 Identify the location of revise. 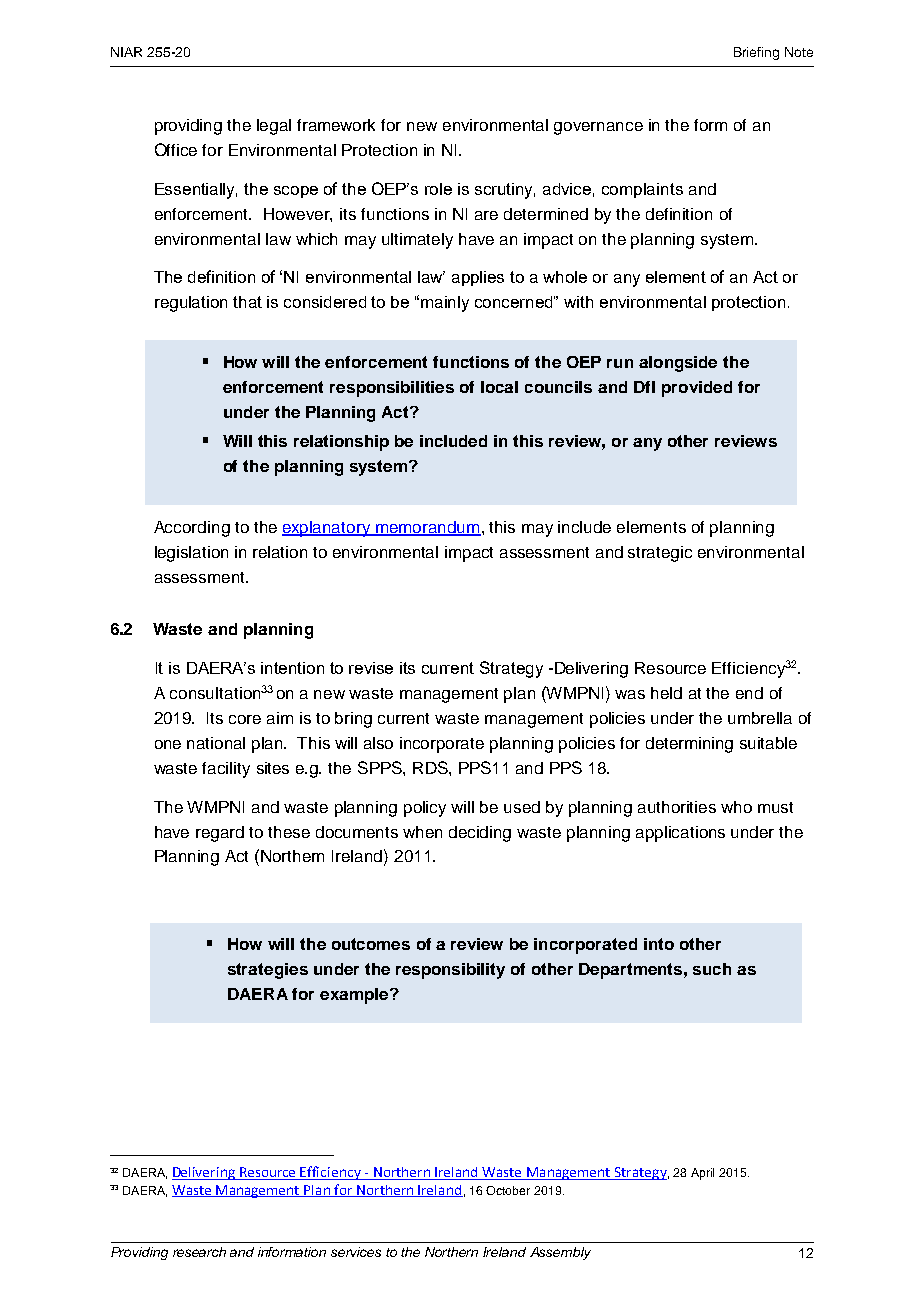
(371, 668).
